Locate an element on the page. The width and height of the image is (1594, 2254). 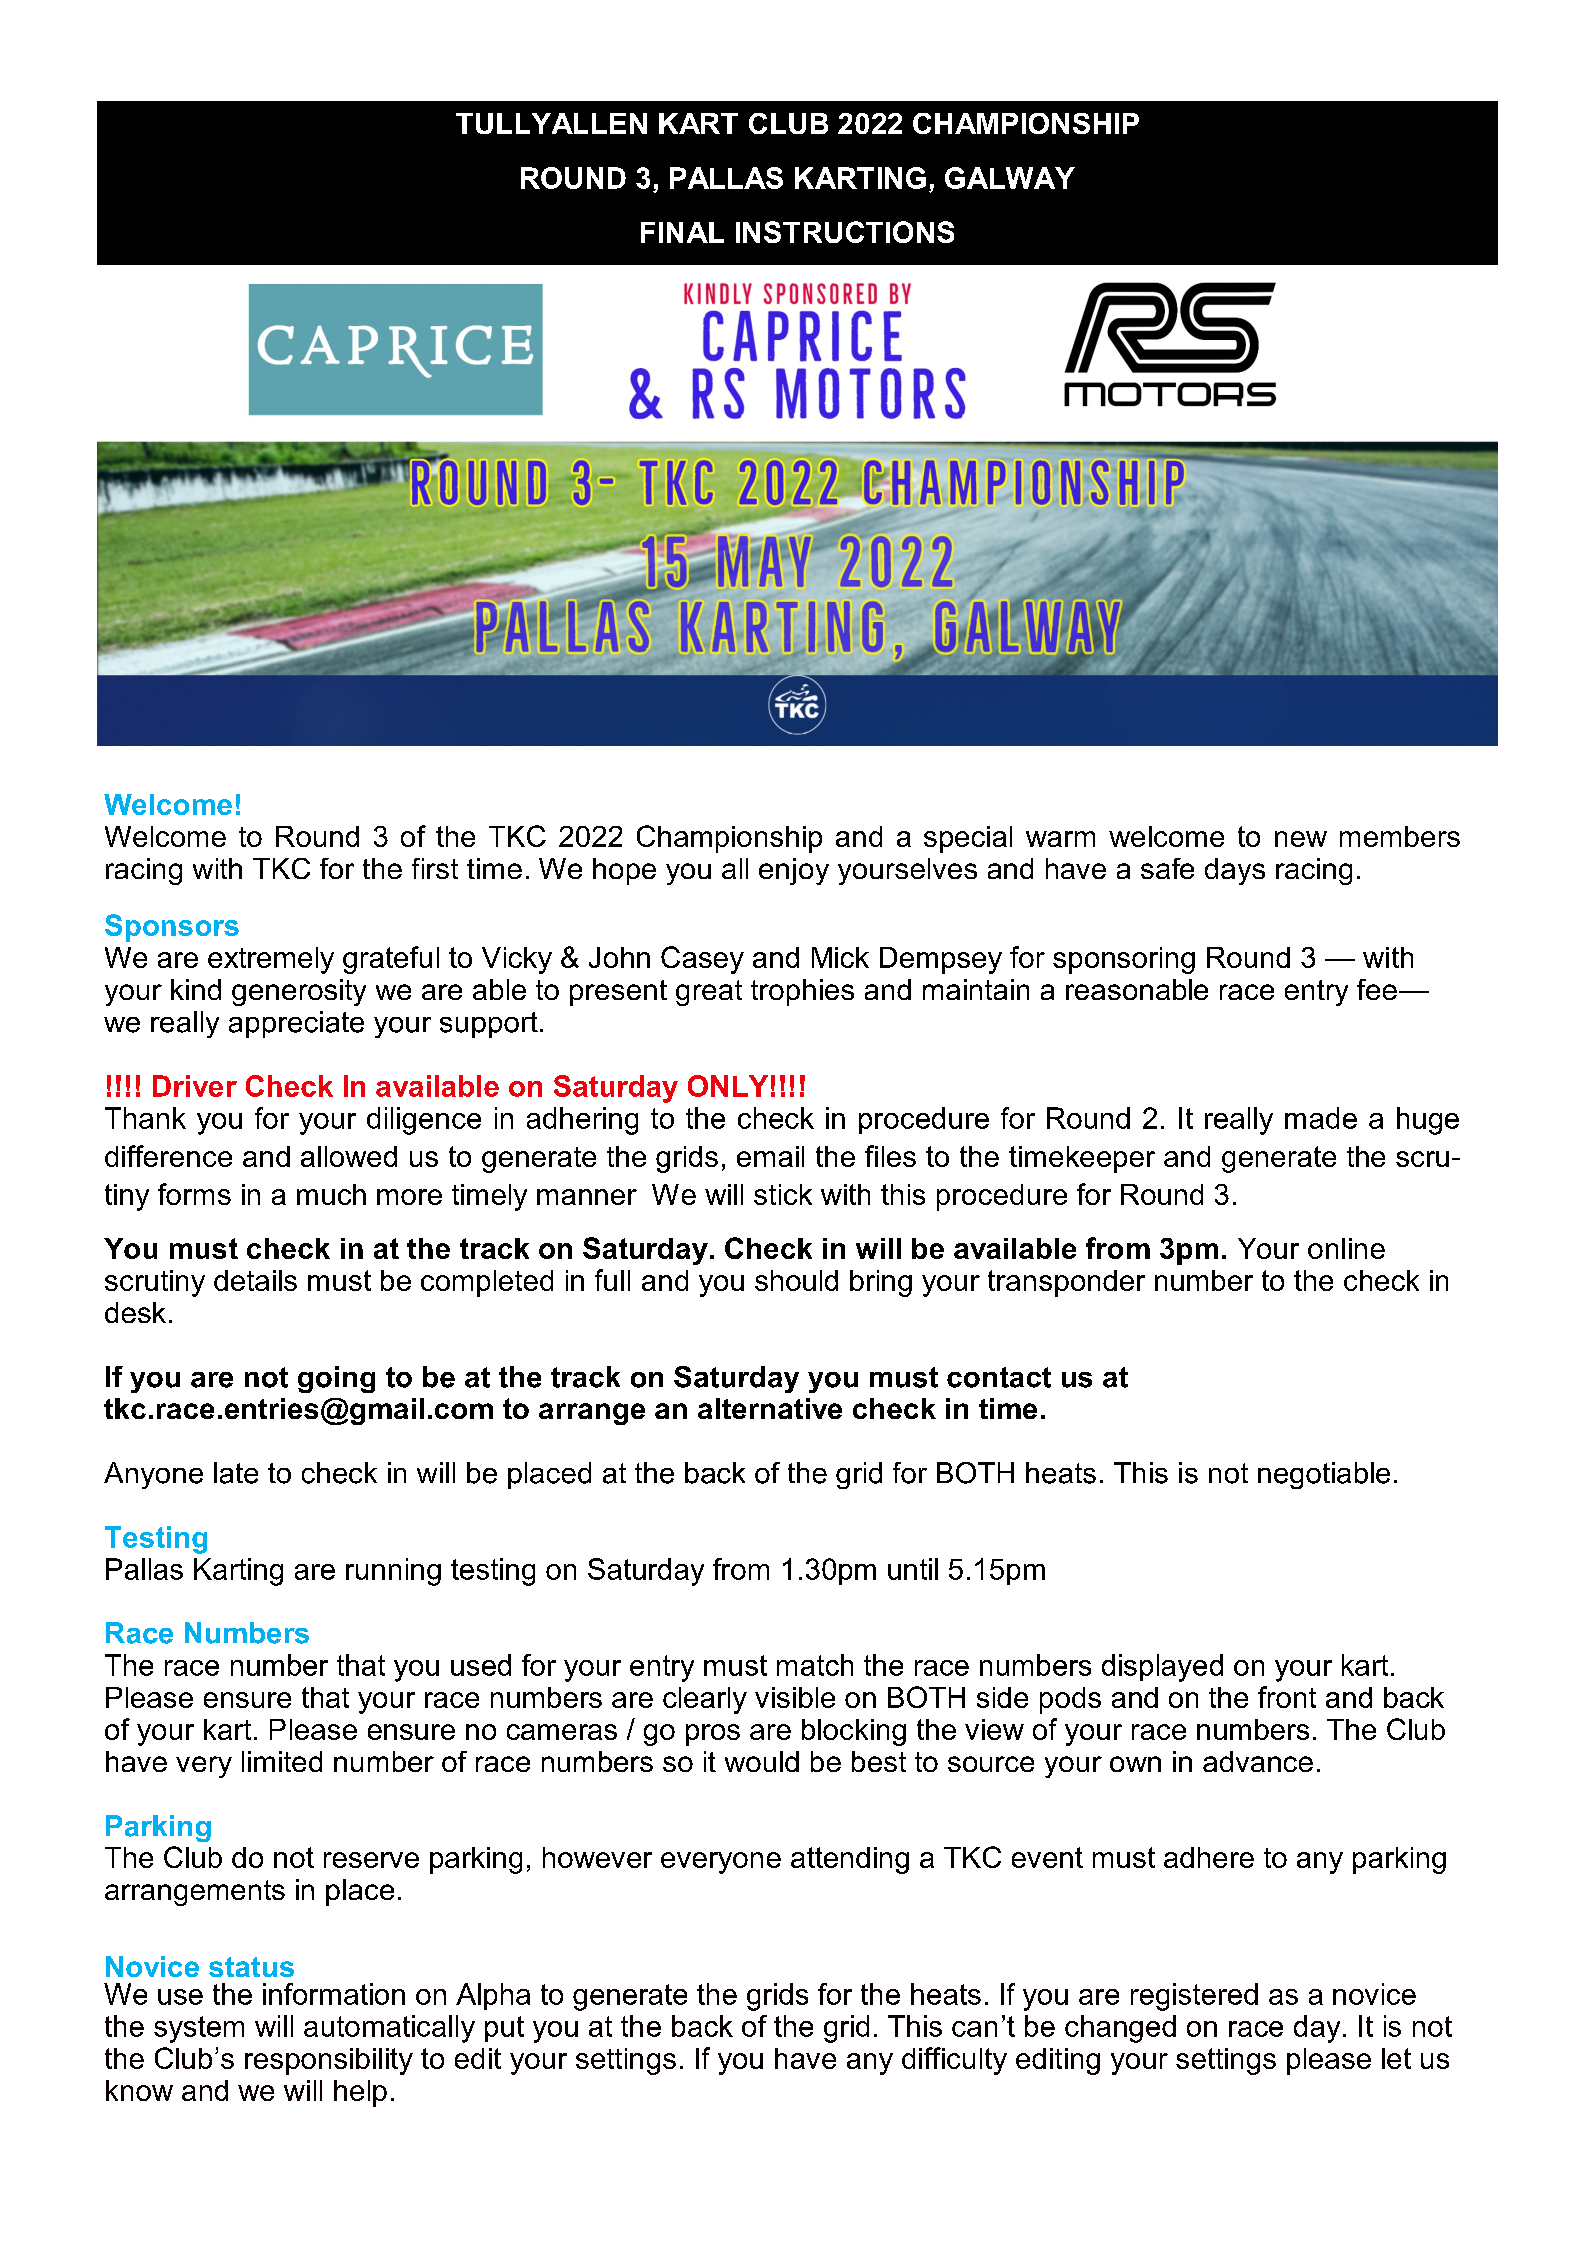
made is located at coordinates (1321, 1118).
